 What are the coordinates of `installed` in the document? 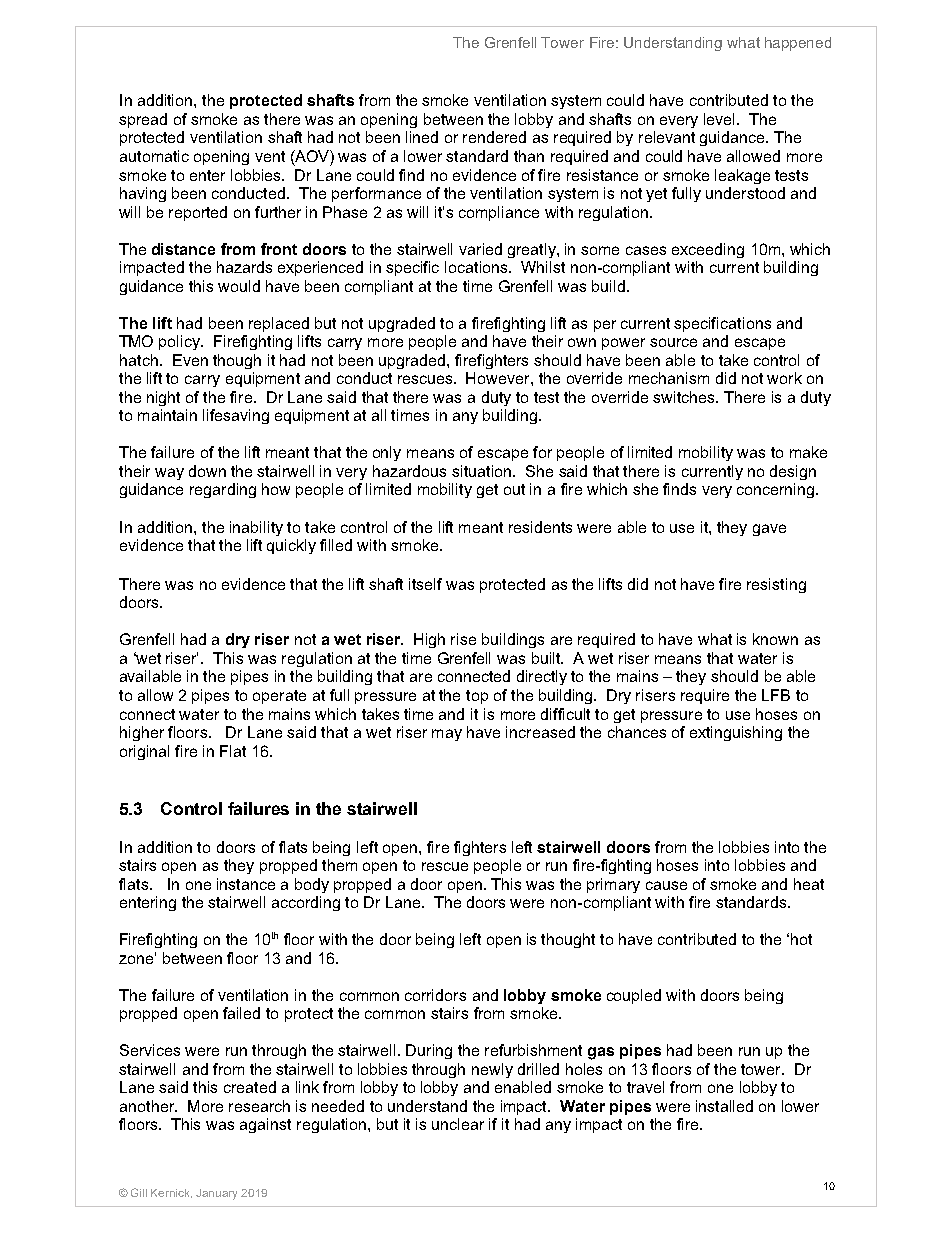 It's located at (724, 1106).
